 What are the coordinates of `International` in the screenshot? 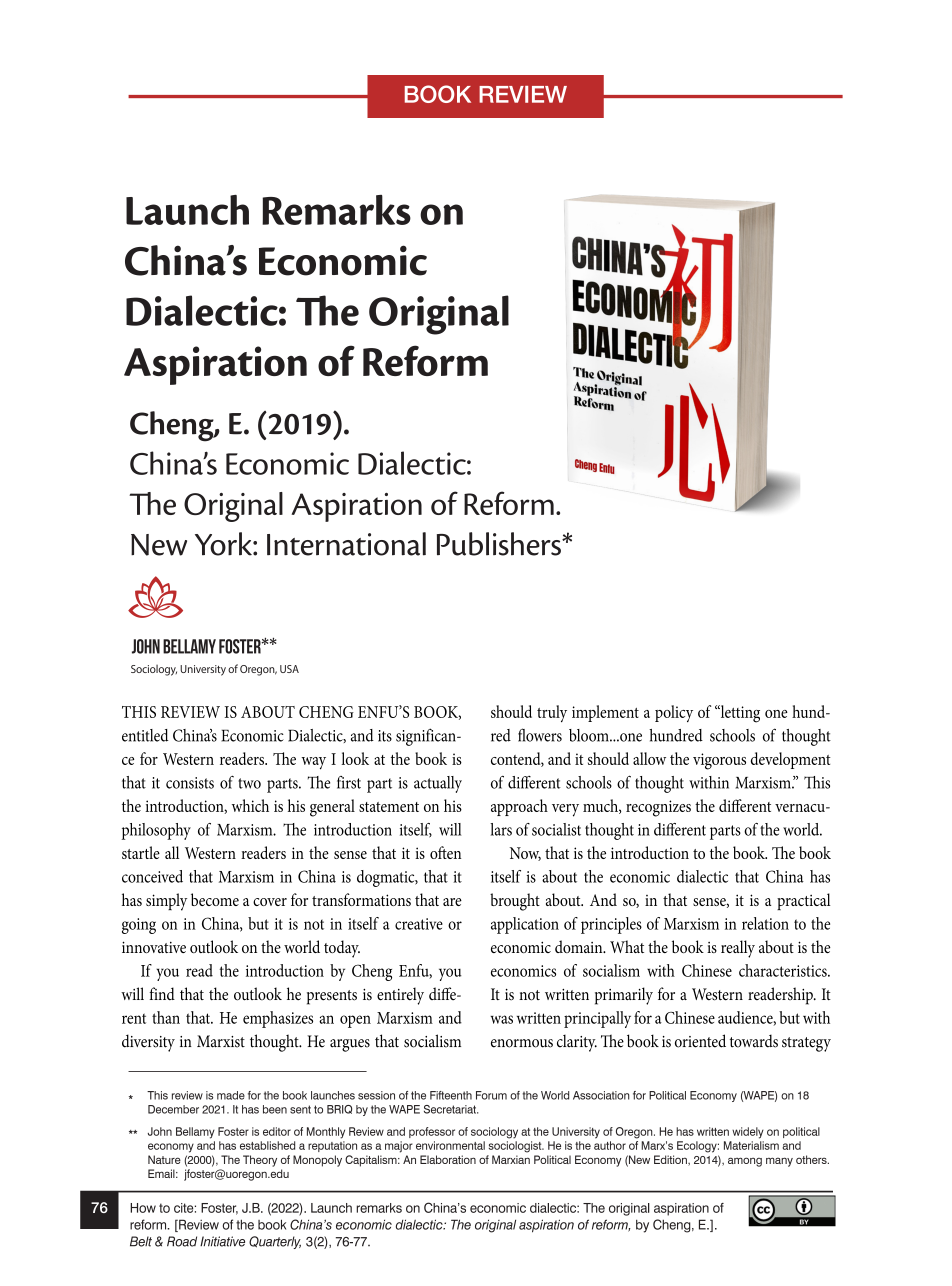 It's located at (346, 544).
